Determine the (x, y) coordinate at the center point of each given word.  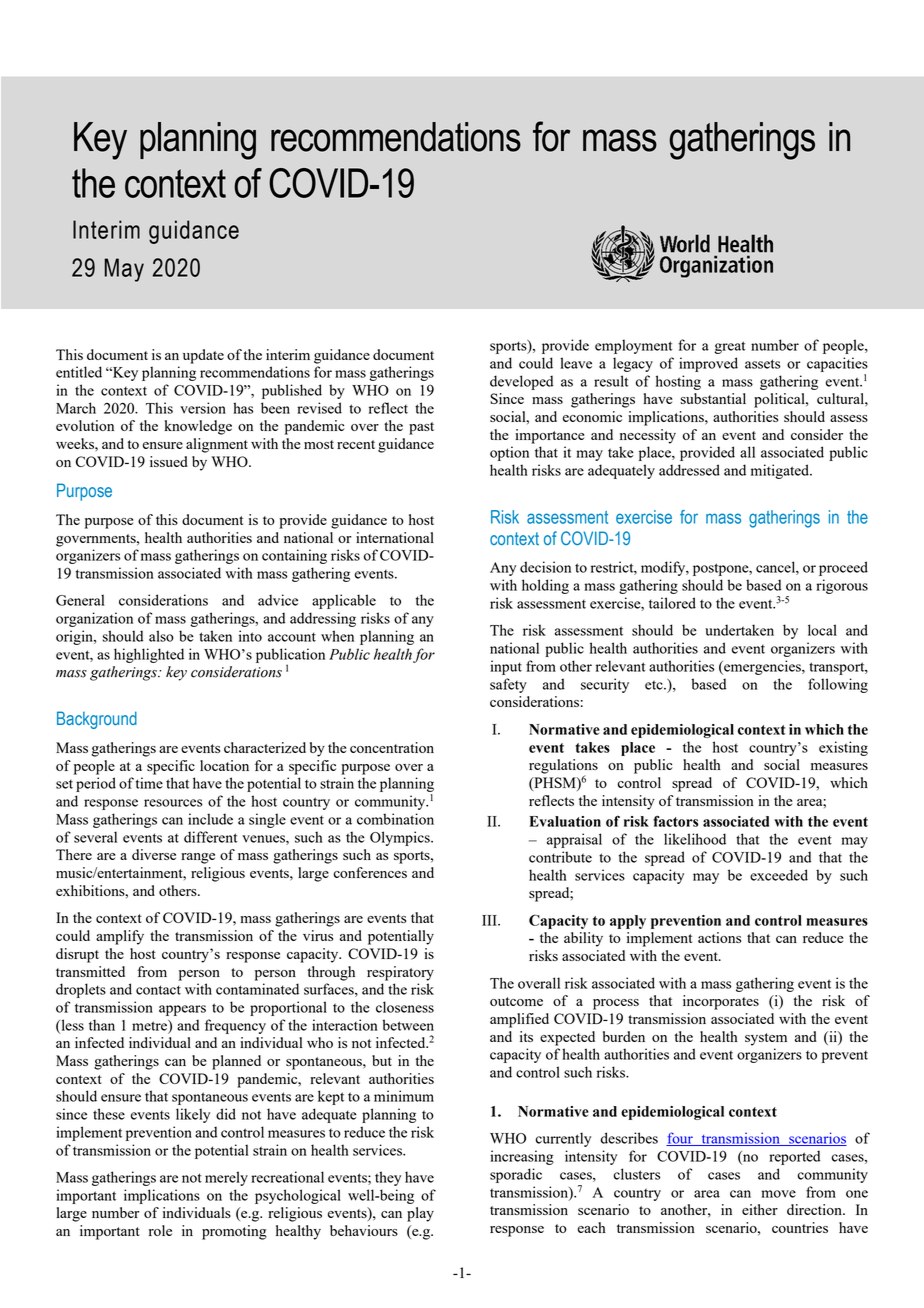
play (420, 1214)
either (760, 1209)
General (80, 600)
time (149, 783)
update (203, 356)
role (160, 1230)
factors (675, 821)
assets (762, 364)
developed (521, 382)
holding (545, 586)
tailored (672, 603)
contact (158, 990)
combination (395, 819)
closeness (405, 1007)
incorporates (721, 1002)
